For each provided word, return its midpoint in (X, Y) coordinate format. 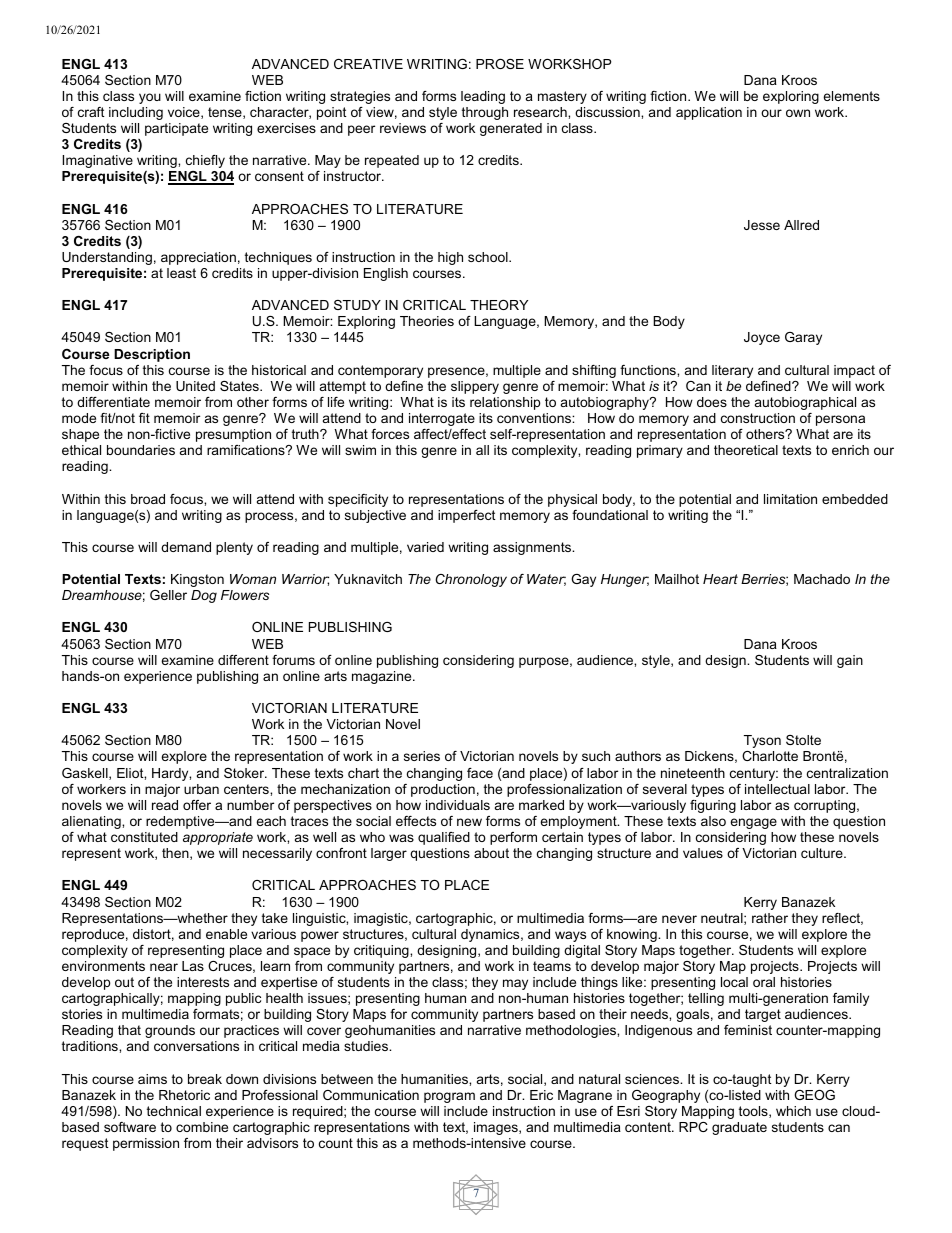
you (150, 98)
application (709, 113)
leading (483, 97)
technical (174, 1111)
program (449, 1097)
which (793, 1111)
